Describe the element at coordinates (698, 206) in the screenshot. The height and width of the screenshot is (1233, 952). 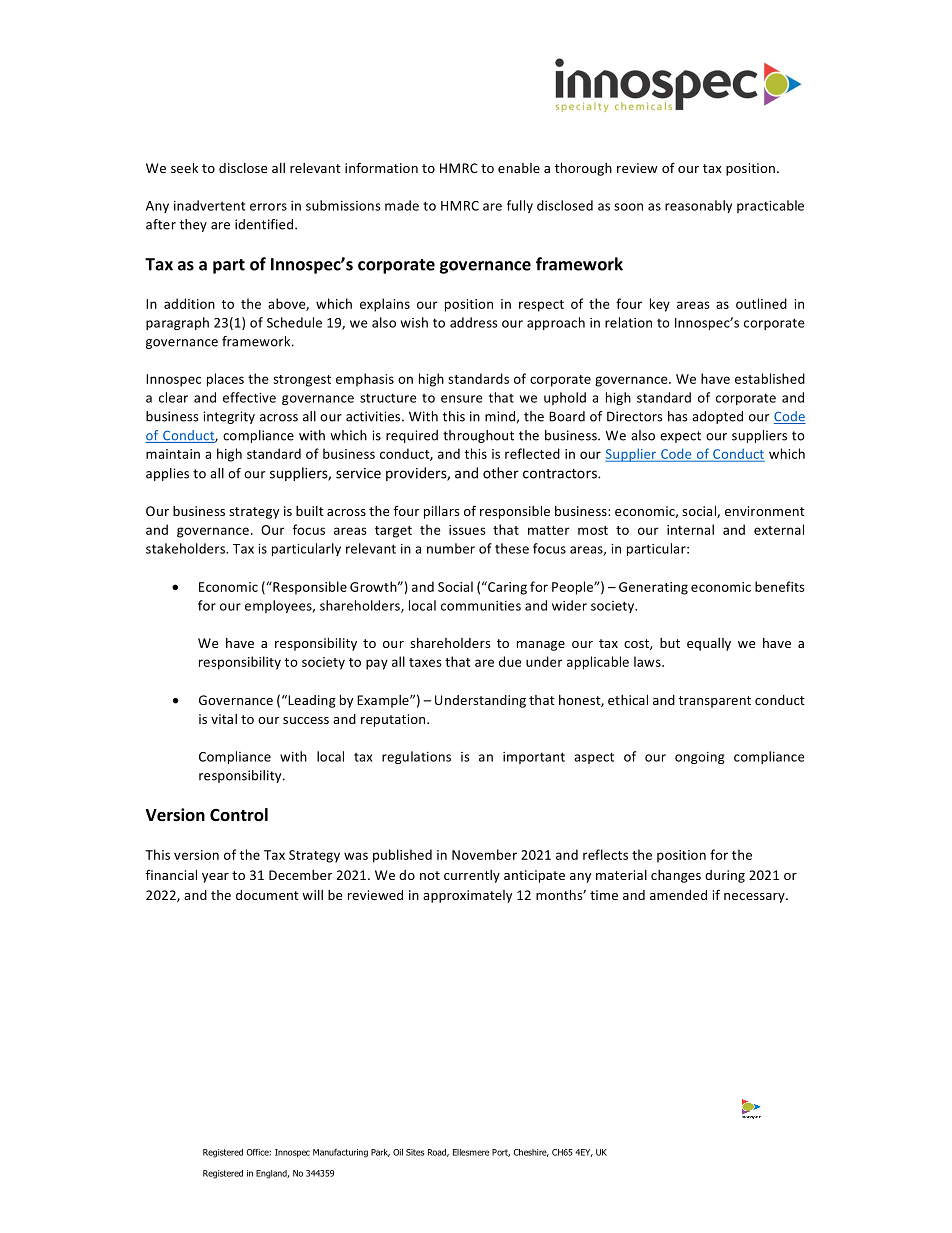
I see `reasonably` at that location.
